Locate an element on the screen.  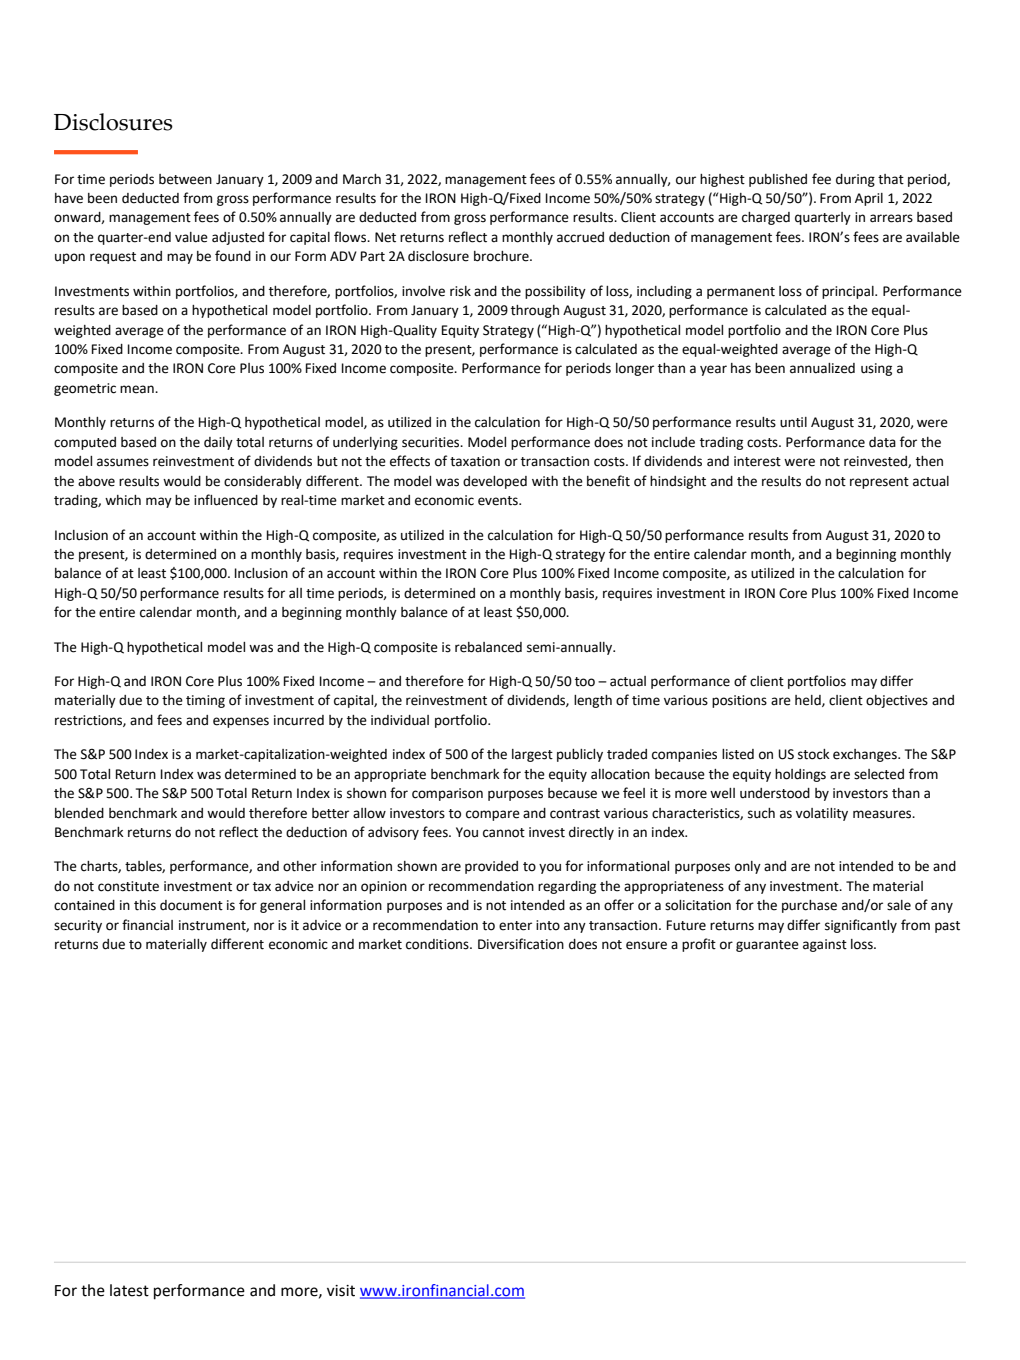
interest is located at coordinates (757, 461).
